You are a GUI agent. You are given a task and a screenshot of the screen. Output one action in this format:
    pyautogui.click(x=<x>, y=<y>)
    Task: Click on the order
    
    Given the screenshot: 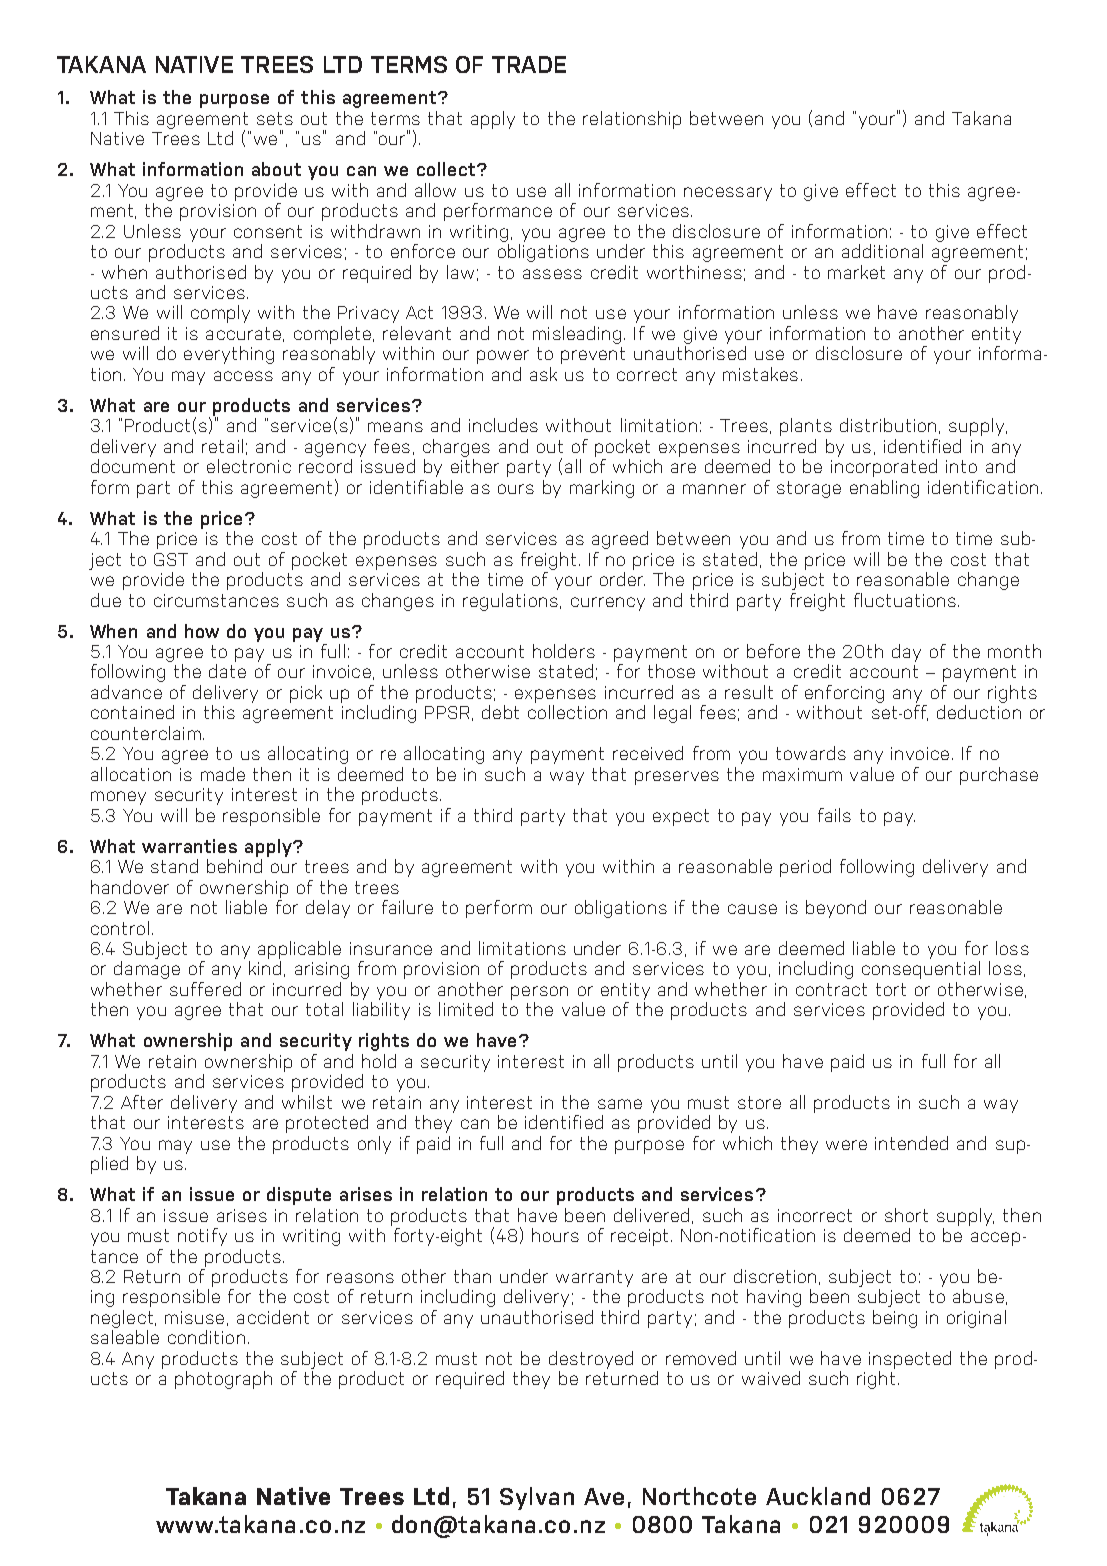 What is the action you would take?
    pyautogui.click(x=622, y=579)
